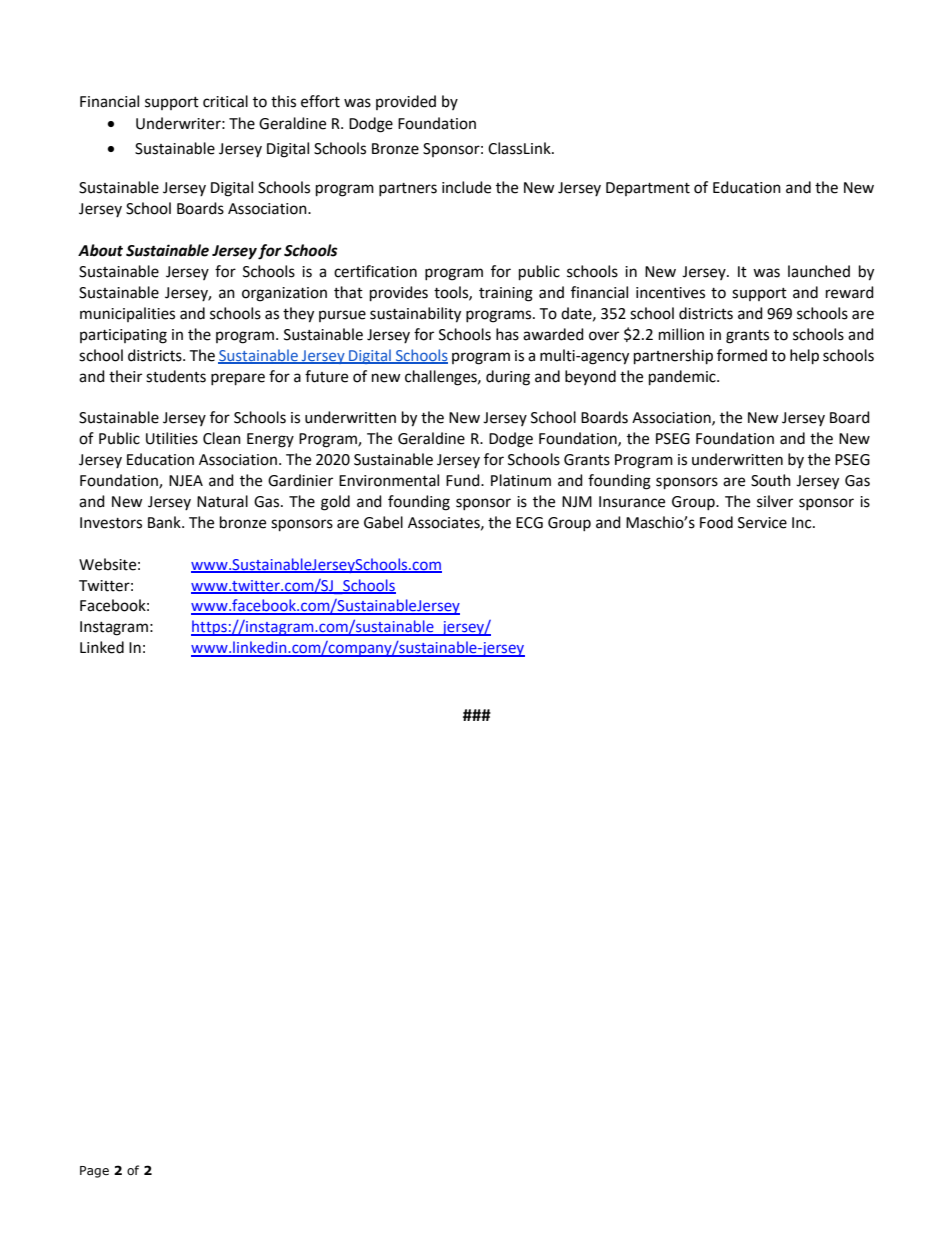  What do you see at coordinates (775, 501) in the screenshot?
I see `silver` at bounding box center [775, 501].
